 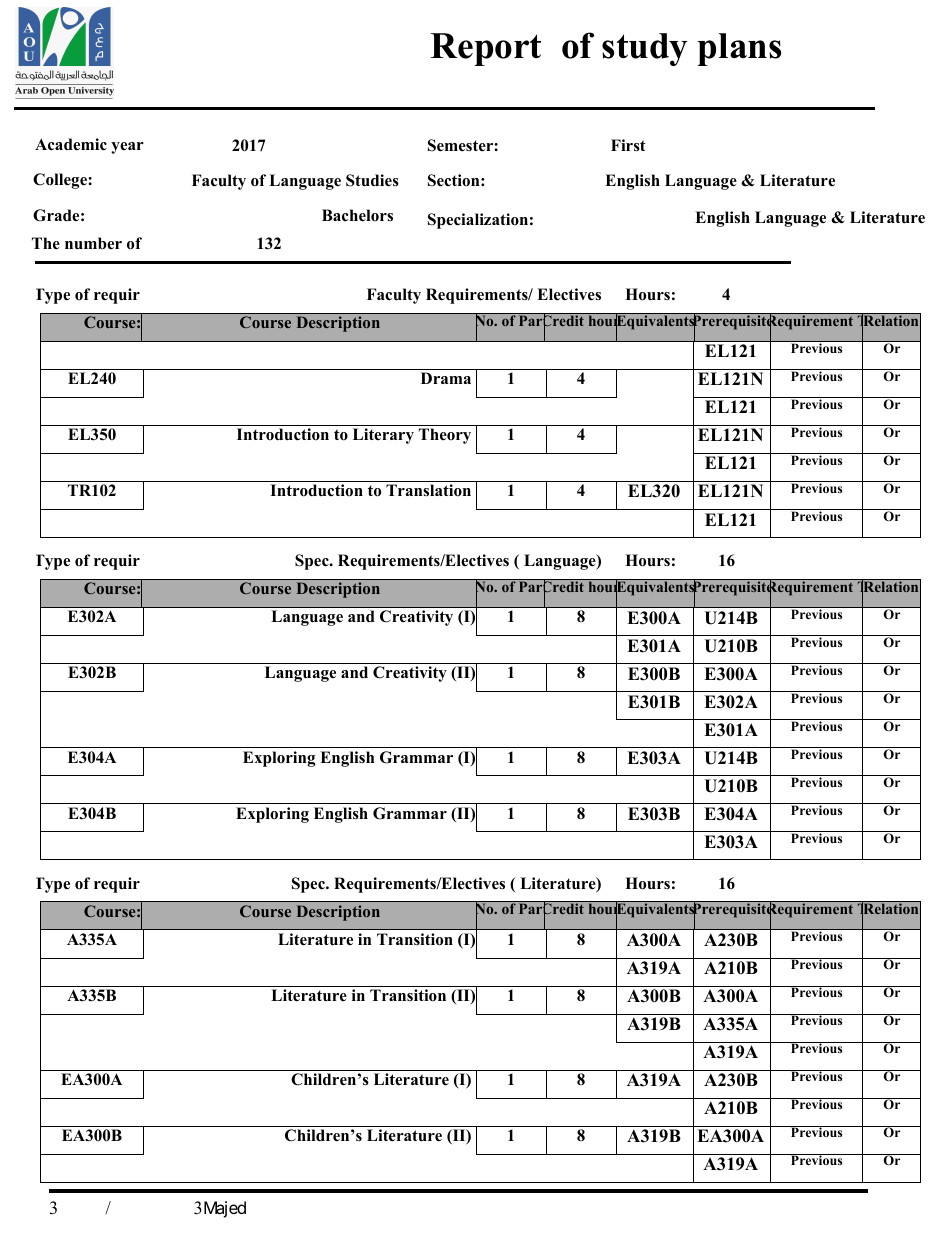 I want to click on College, so click(x=61, y=181).
